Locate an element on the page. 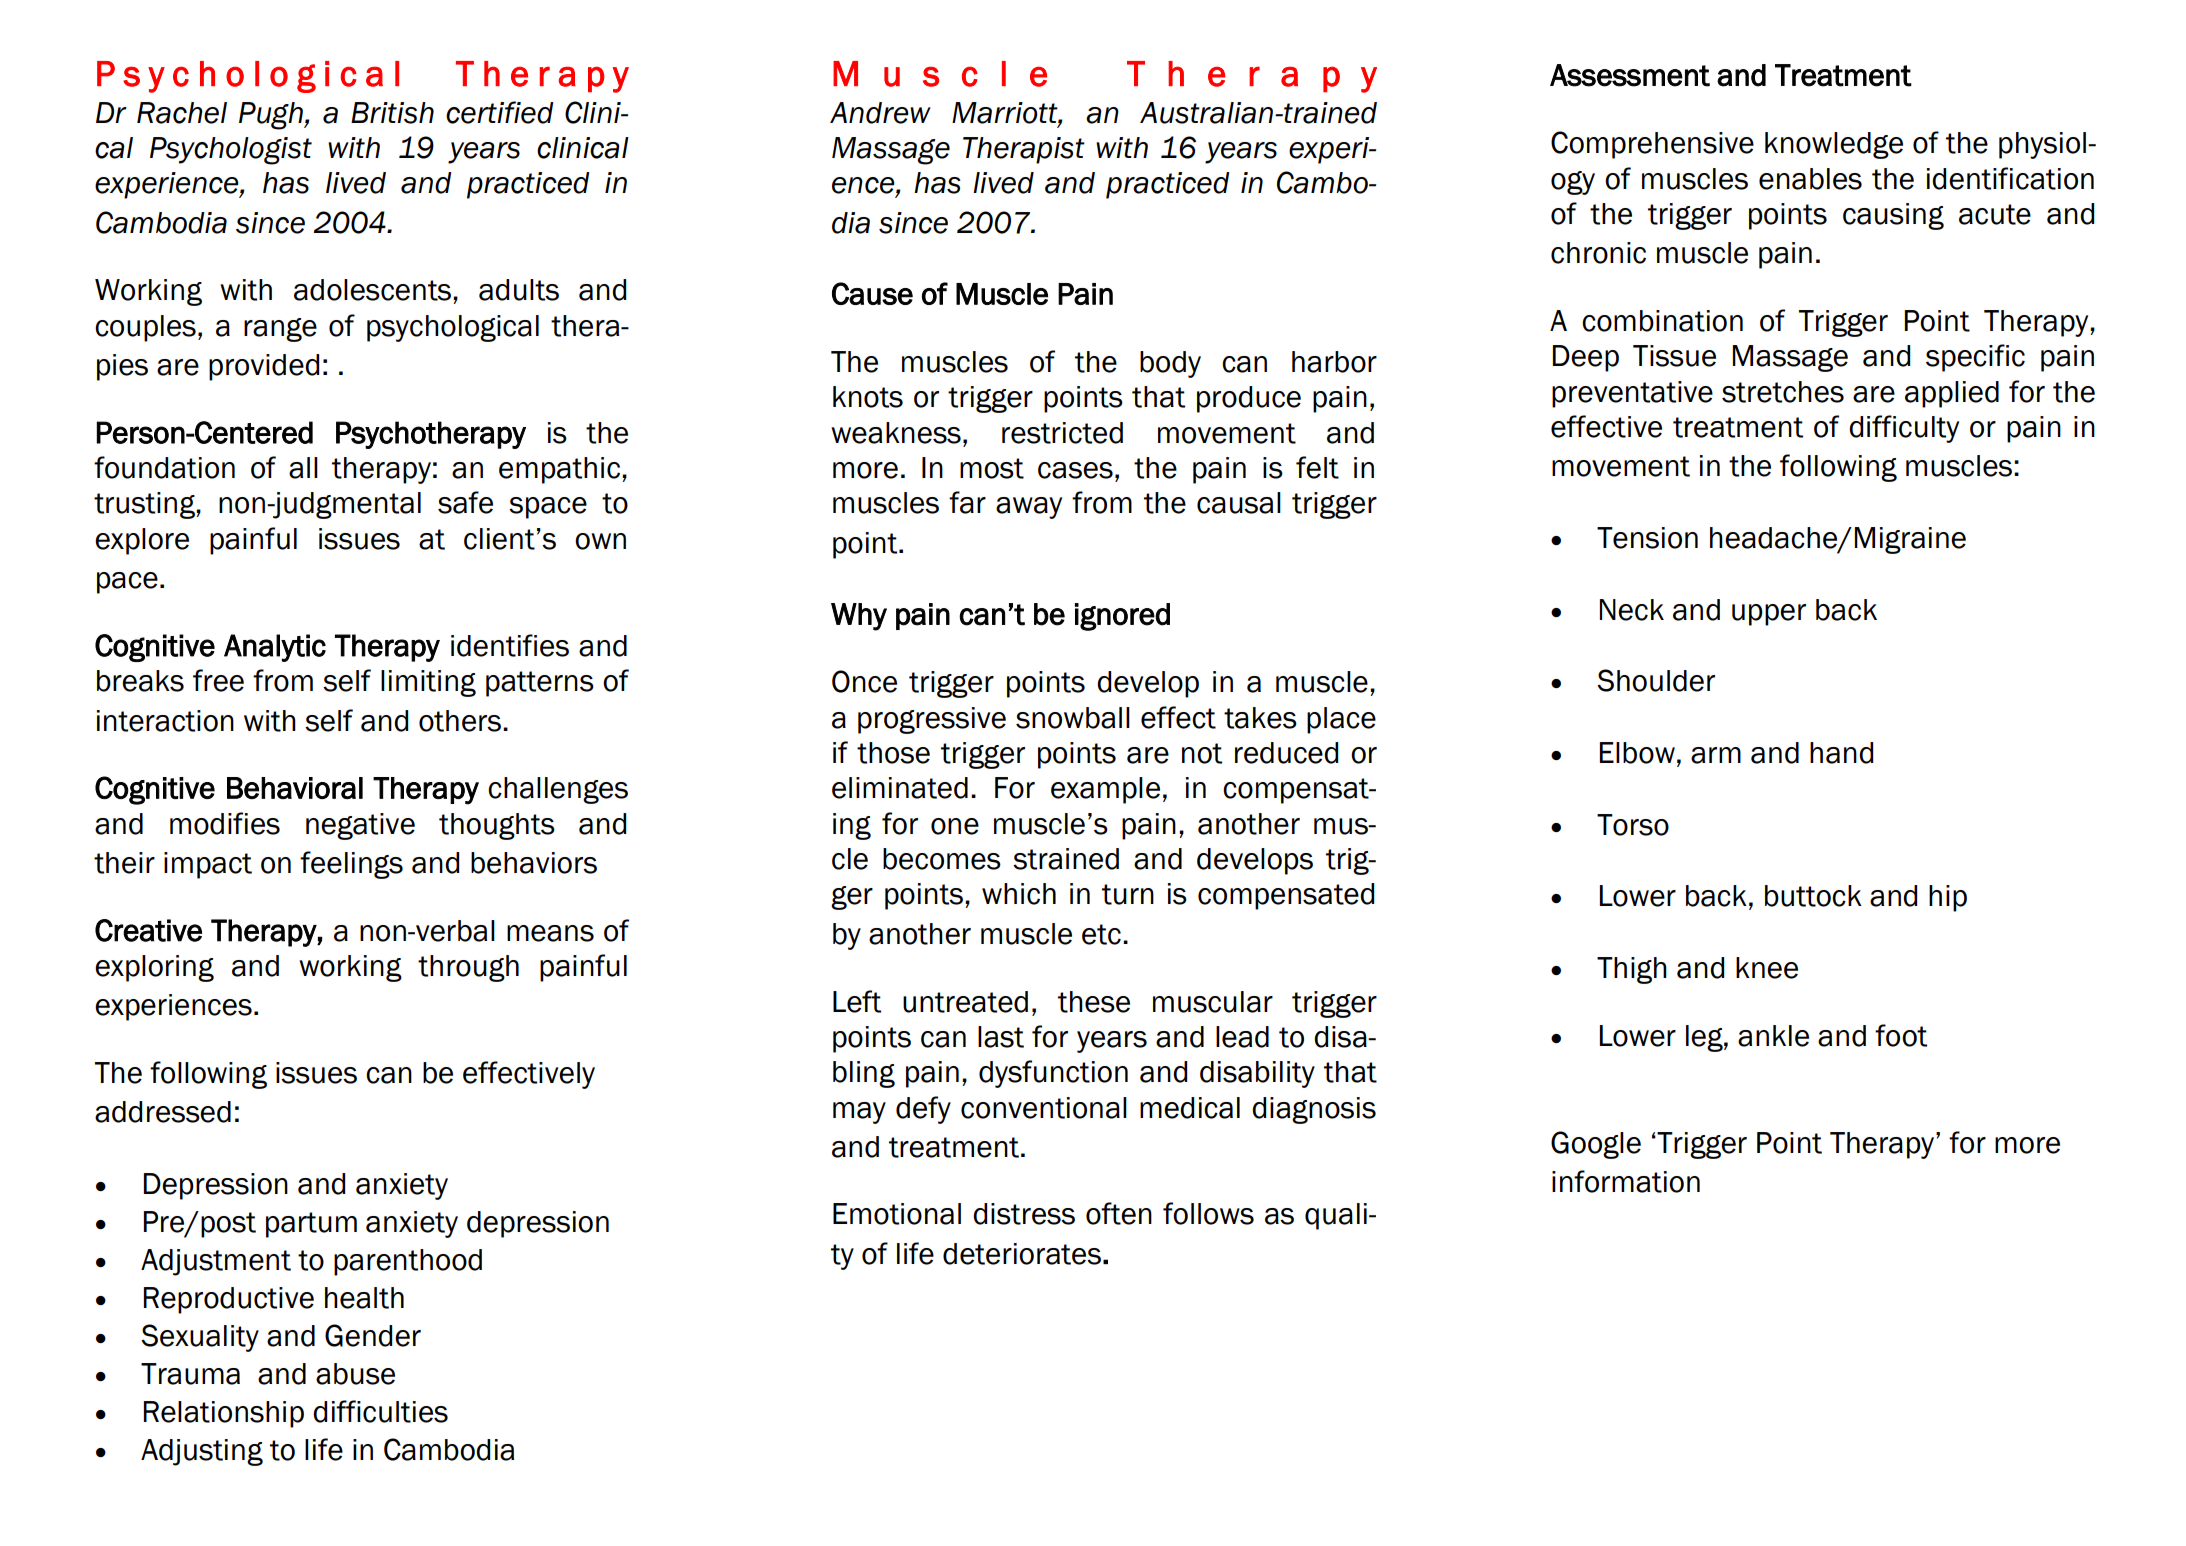 This document has width=2186, height=1546. Behavioral is located at coordinates (295, 788).
